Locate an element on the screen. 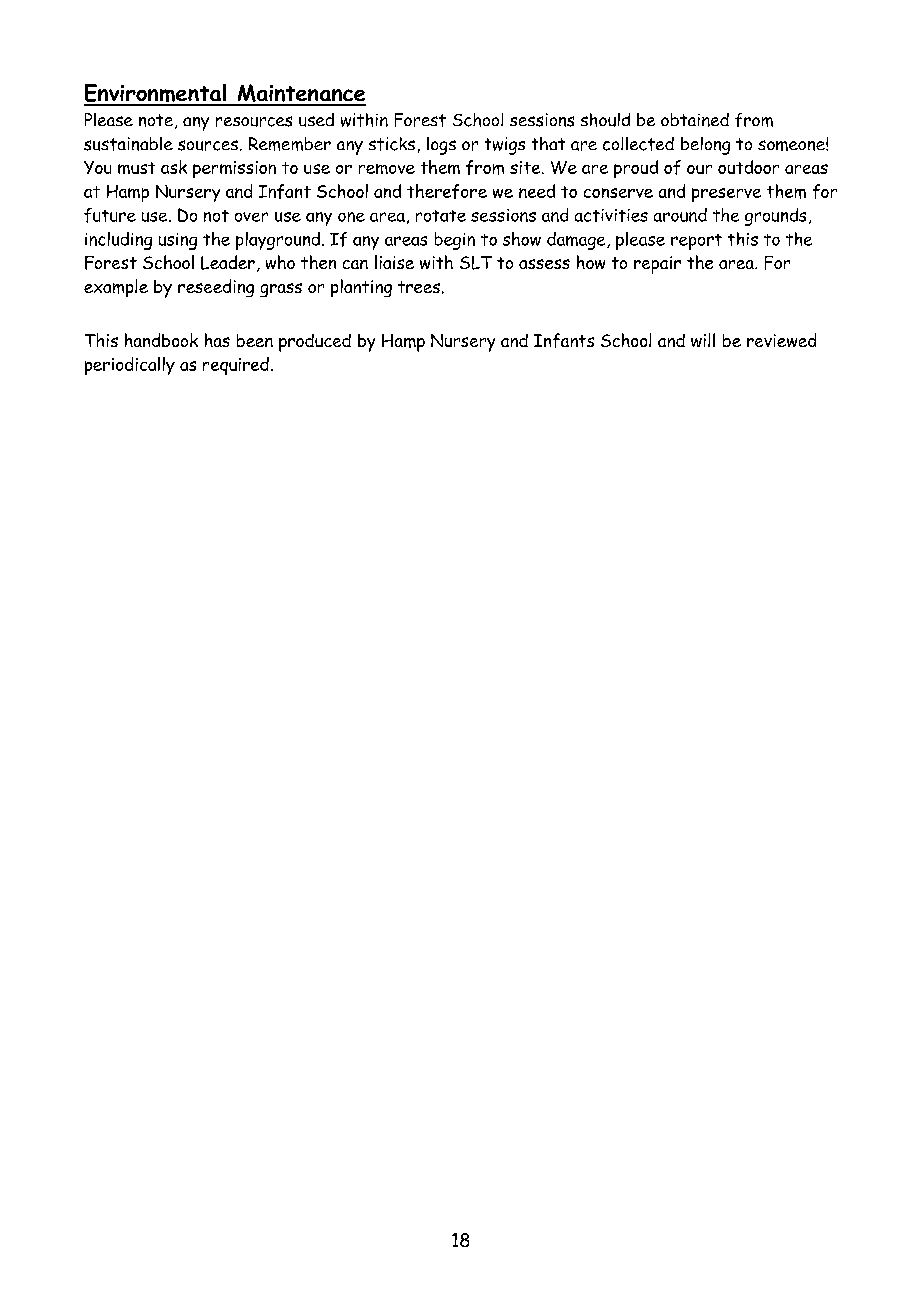 This screenshot has width=924, height=1308. periodically is located at coordinates (130, 366).
